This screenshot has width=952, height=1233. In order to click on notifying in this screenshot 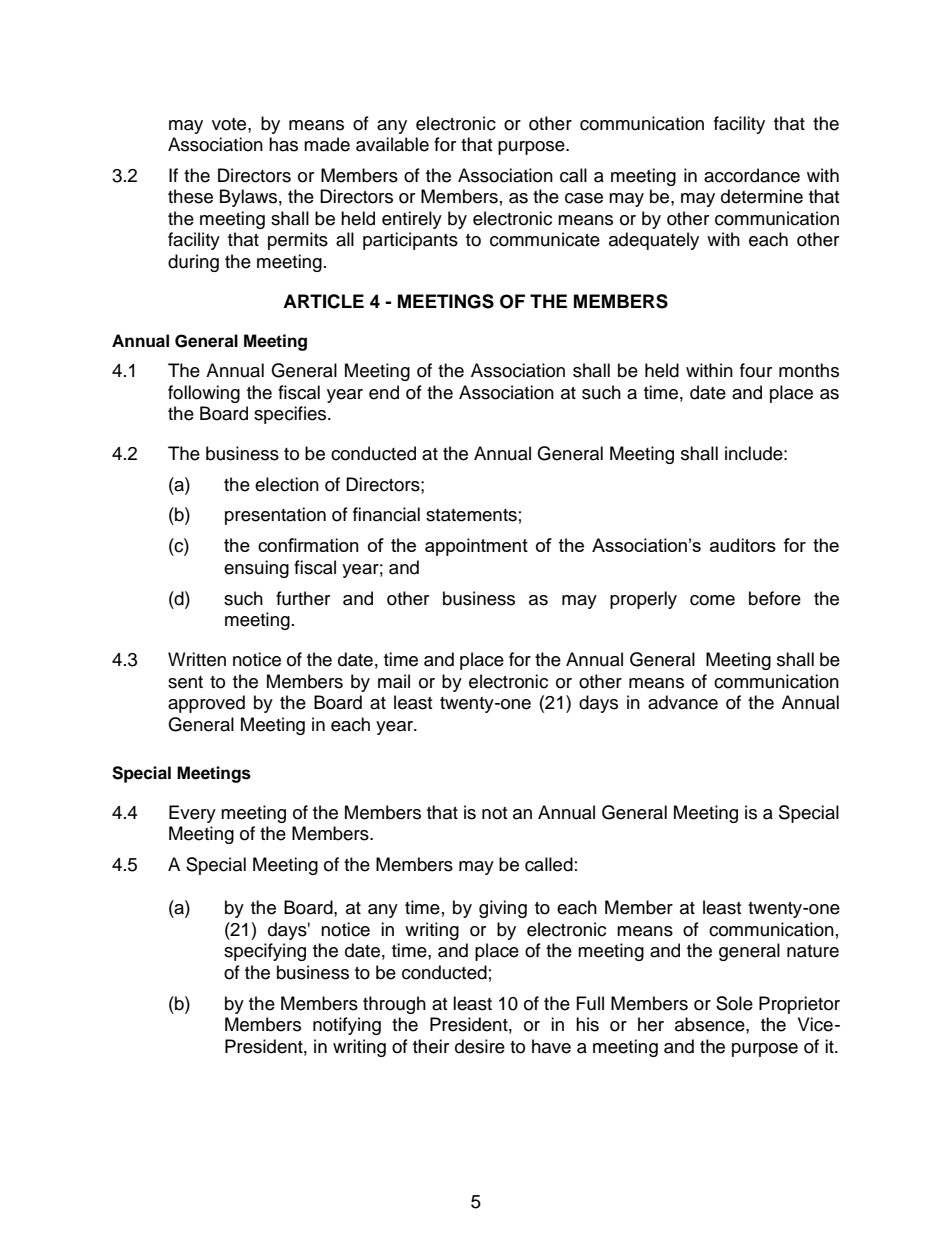, I will do `click(347, 1026)`.
